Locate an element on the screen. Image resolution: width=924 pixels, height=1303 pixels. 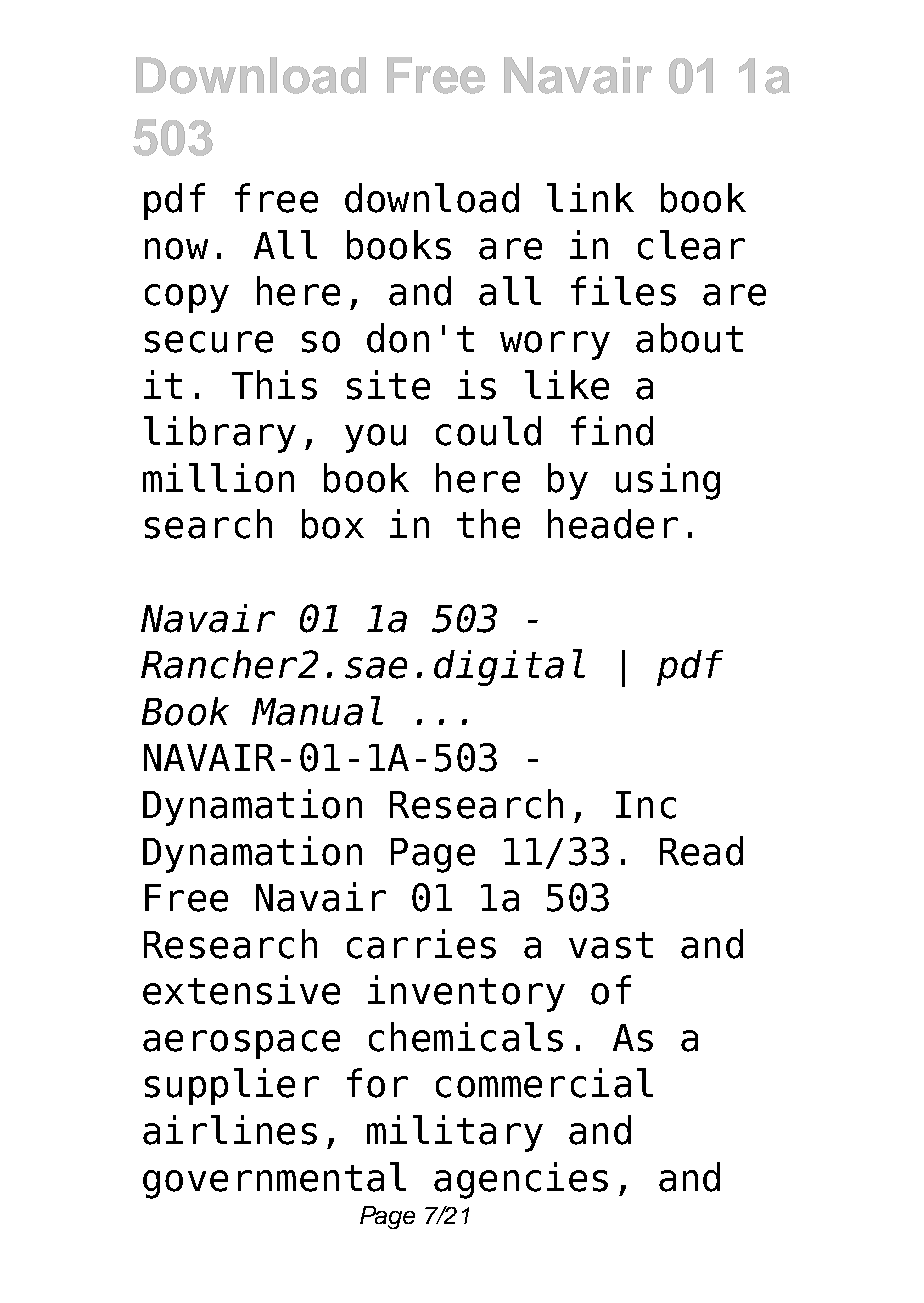
now is located at coordinates (176, 249).
